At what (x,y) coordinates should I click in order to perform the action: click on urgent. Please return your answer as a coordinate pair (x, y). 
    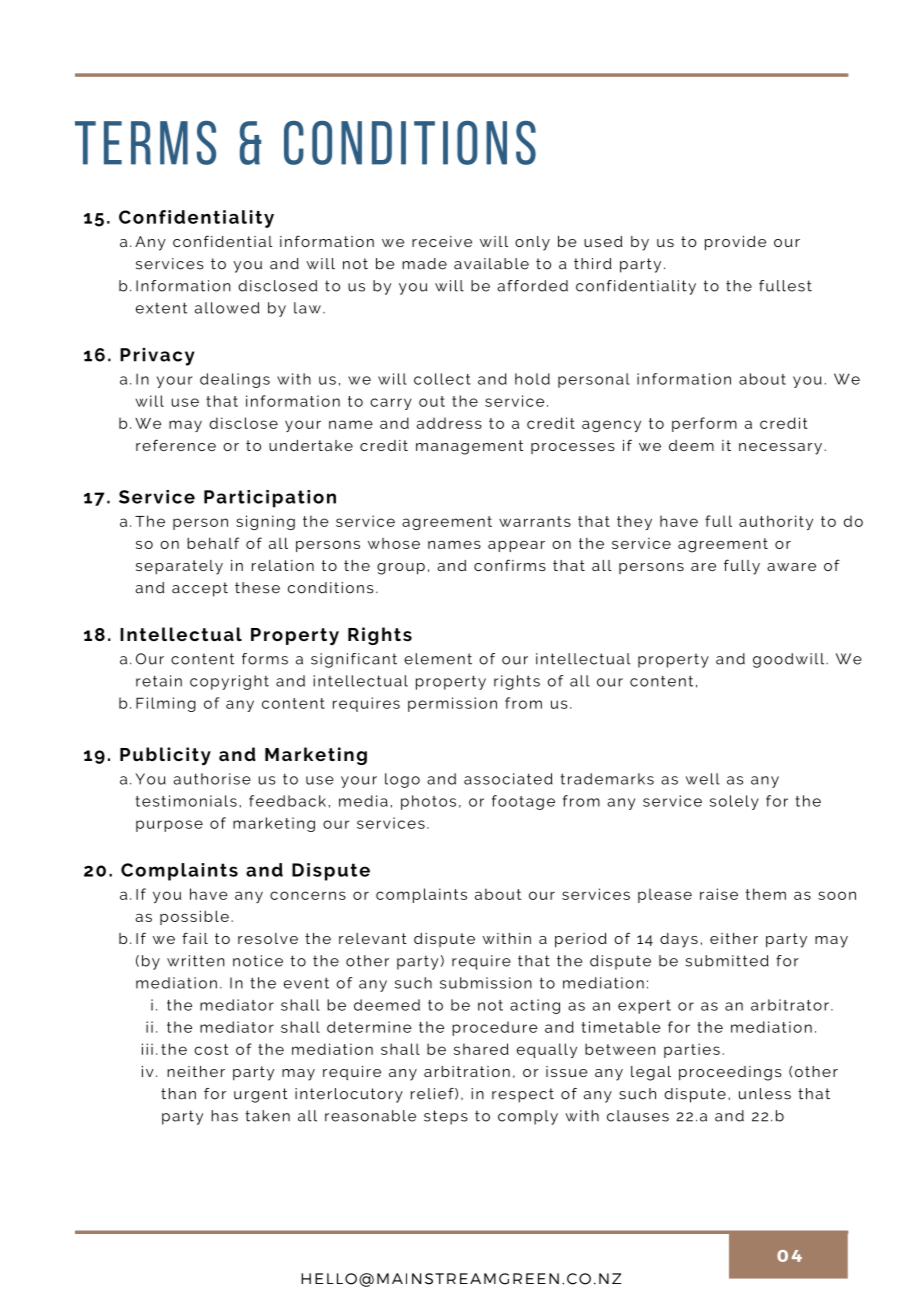
    Looking at the image, I should click on (261, 1095).
